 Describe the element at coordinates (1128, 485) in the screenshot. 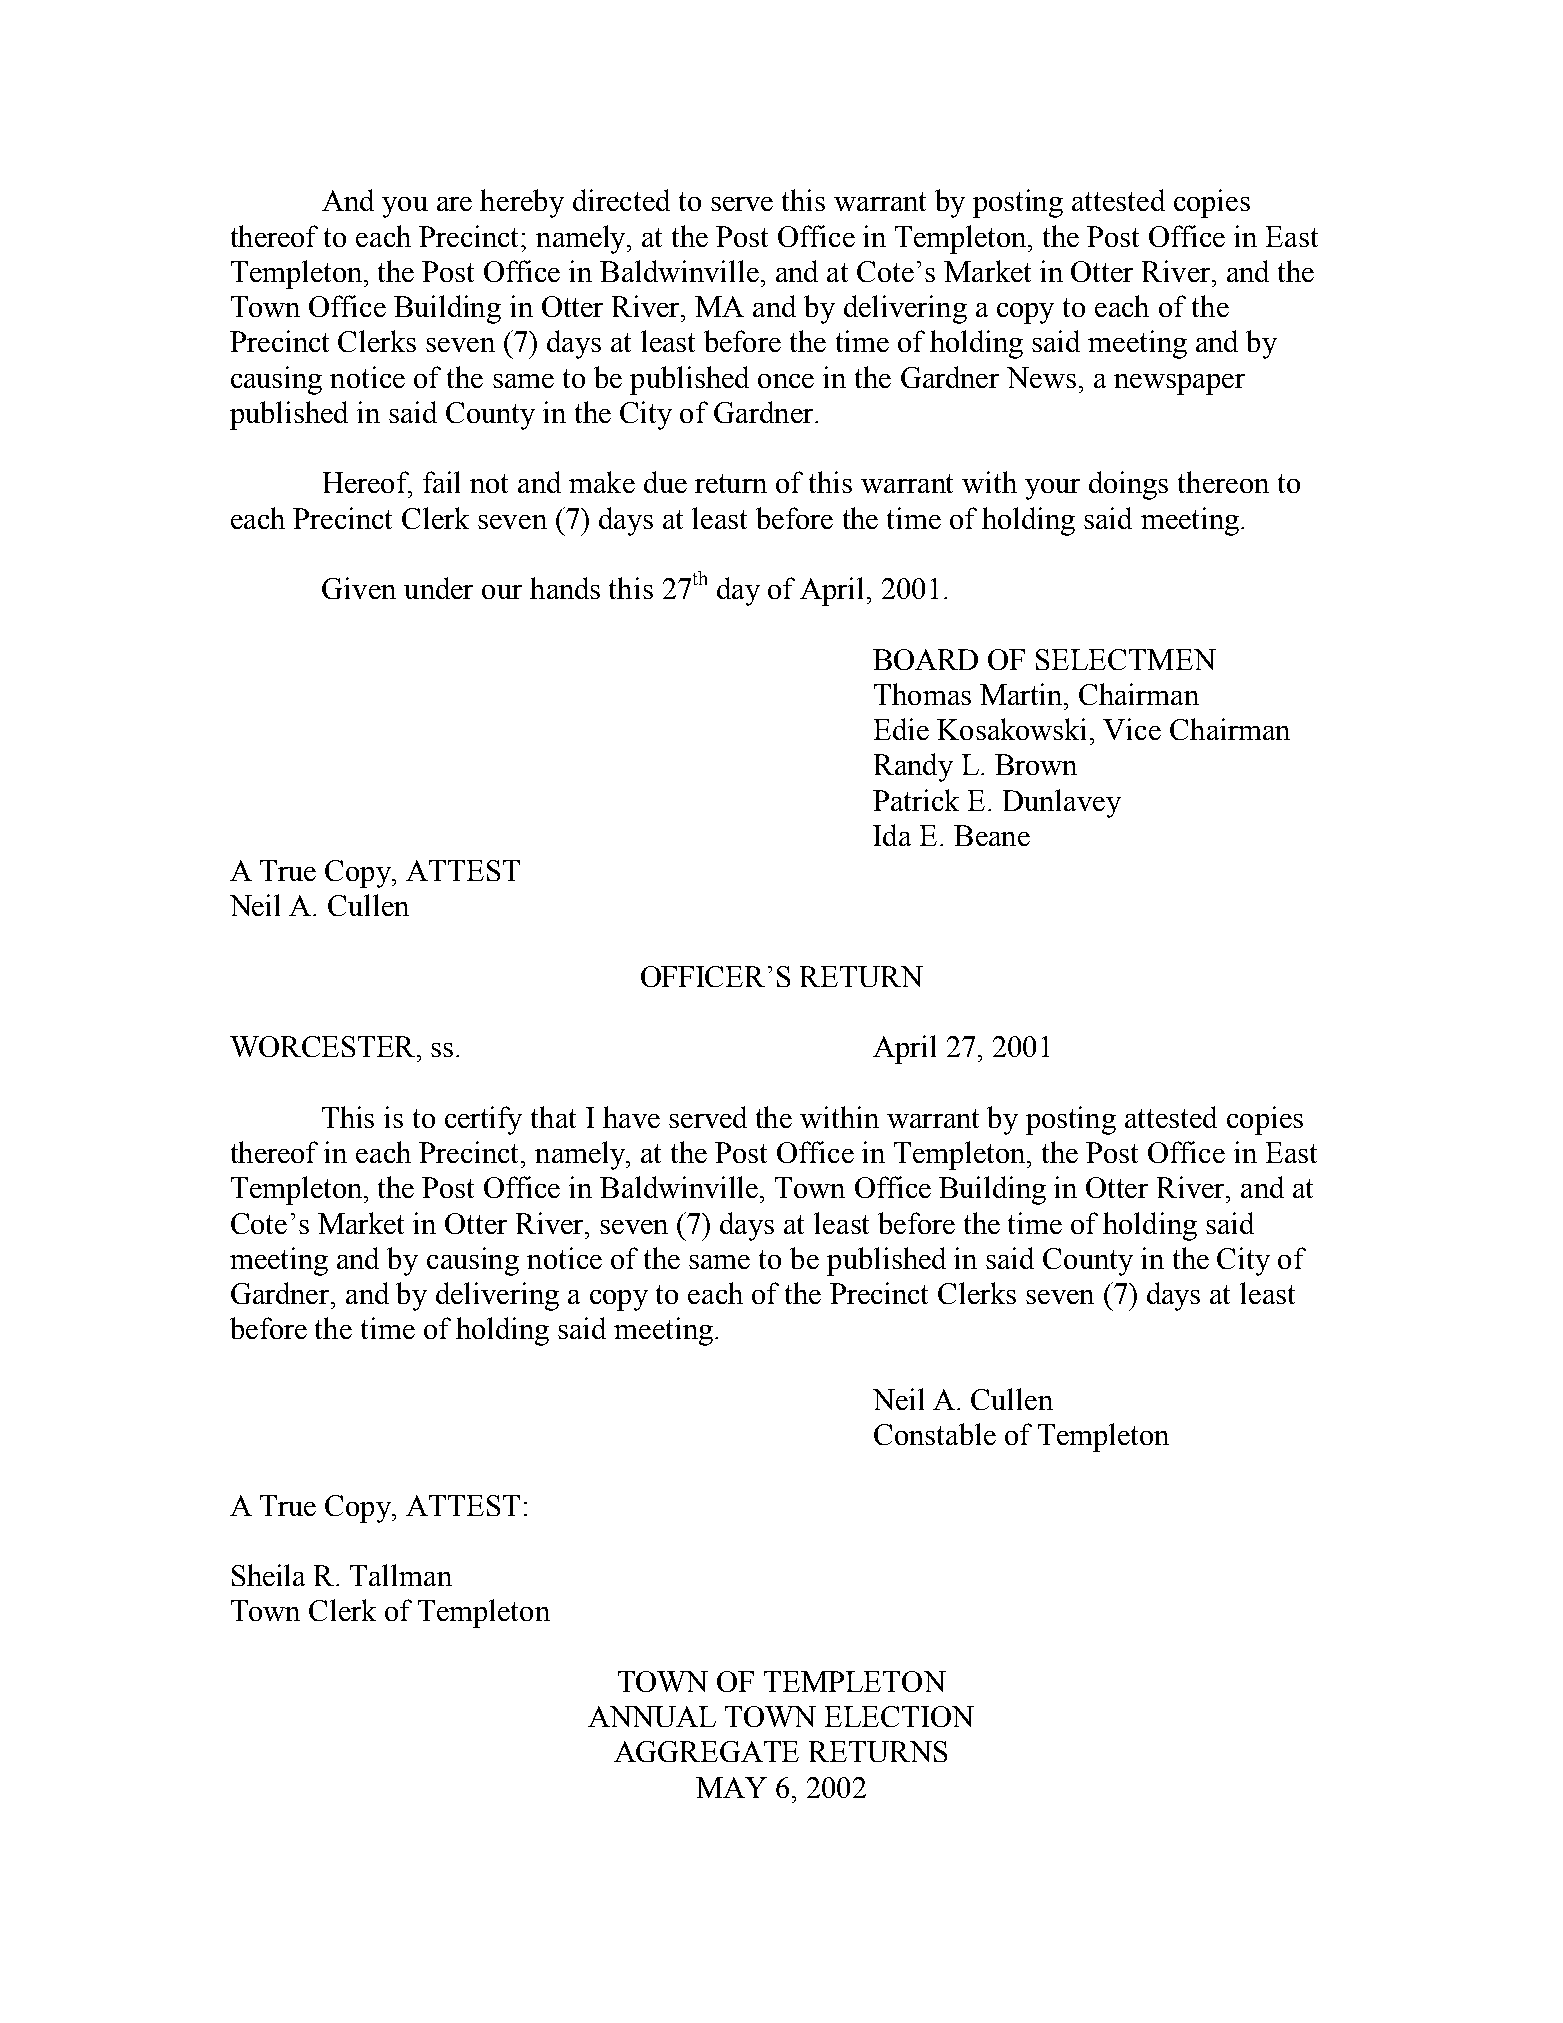

I see `doings` at that location.
